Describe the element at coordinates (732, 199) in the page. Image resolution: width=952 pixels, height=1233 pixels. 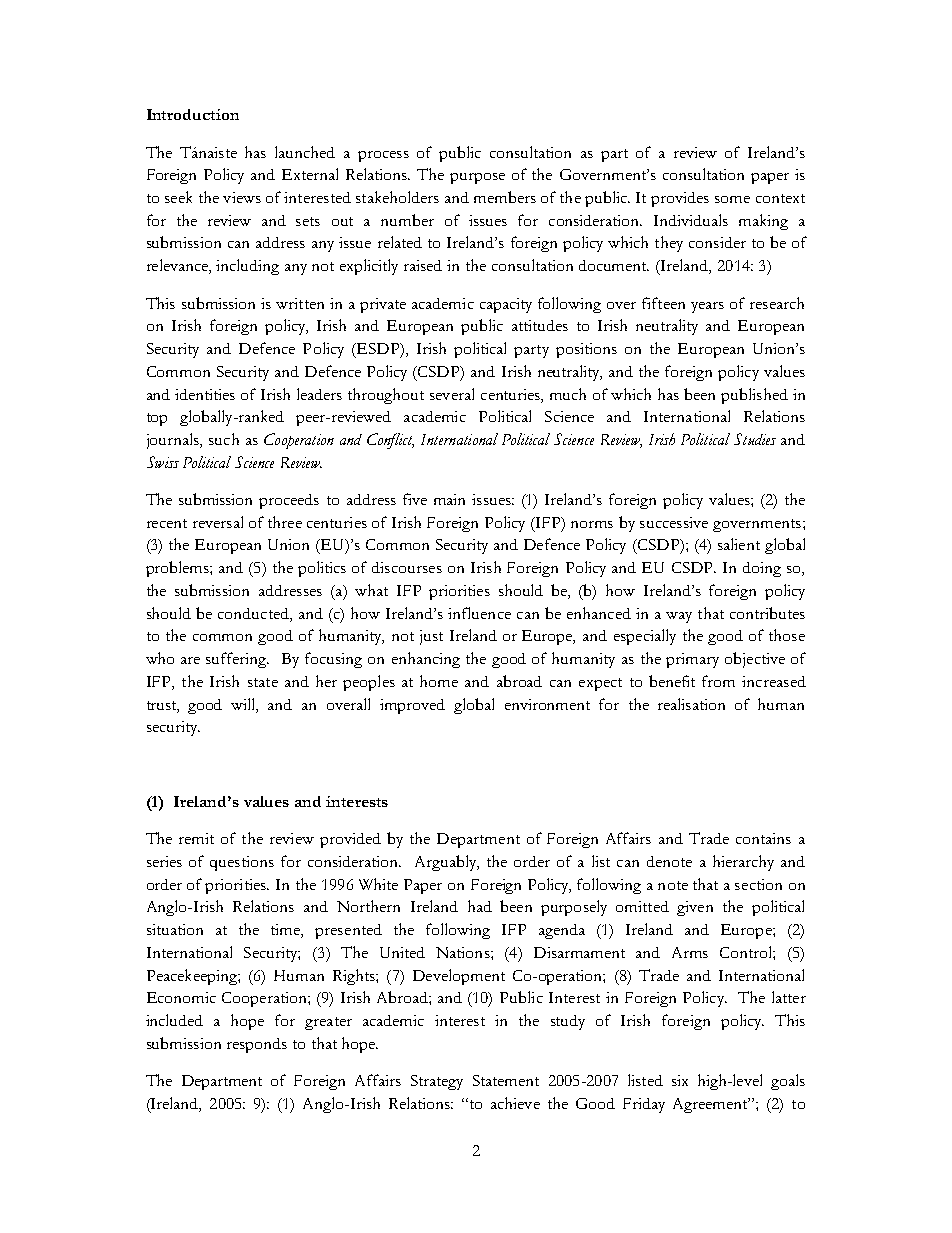
I see `some` at that location.
